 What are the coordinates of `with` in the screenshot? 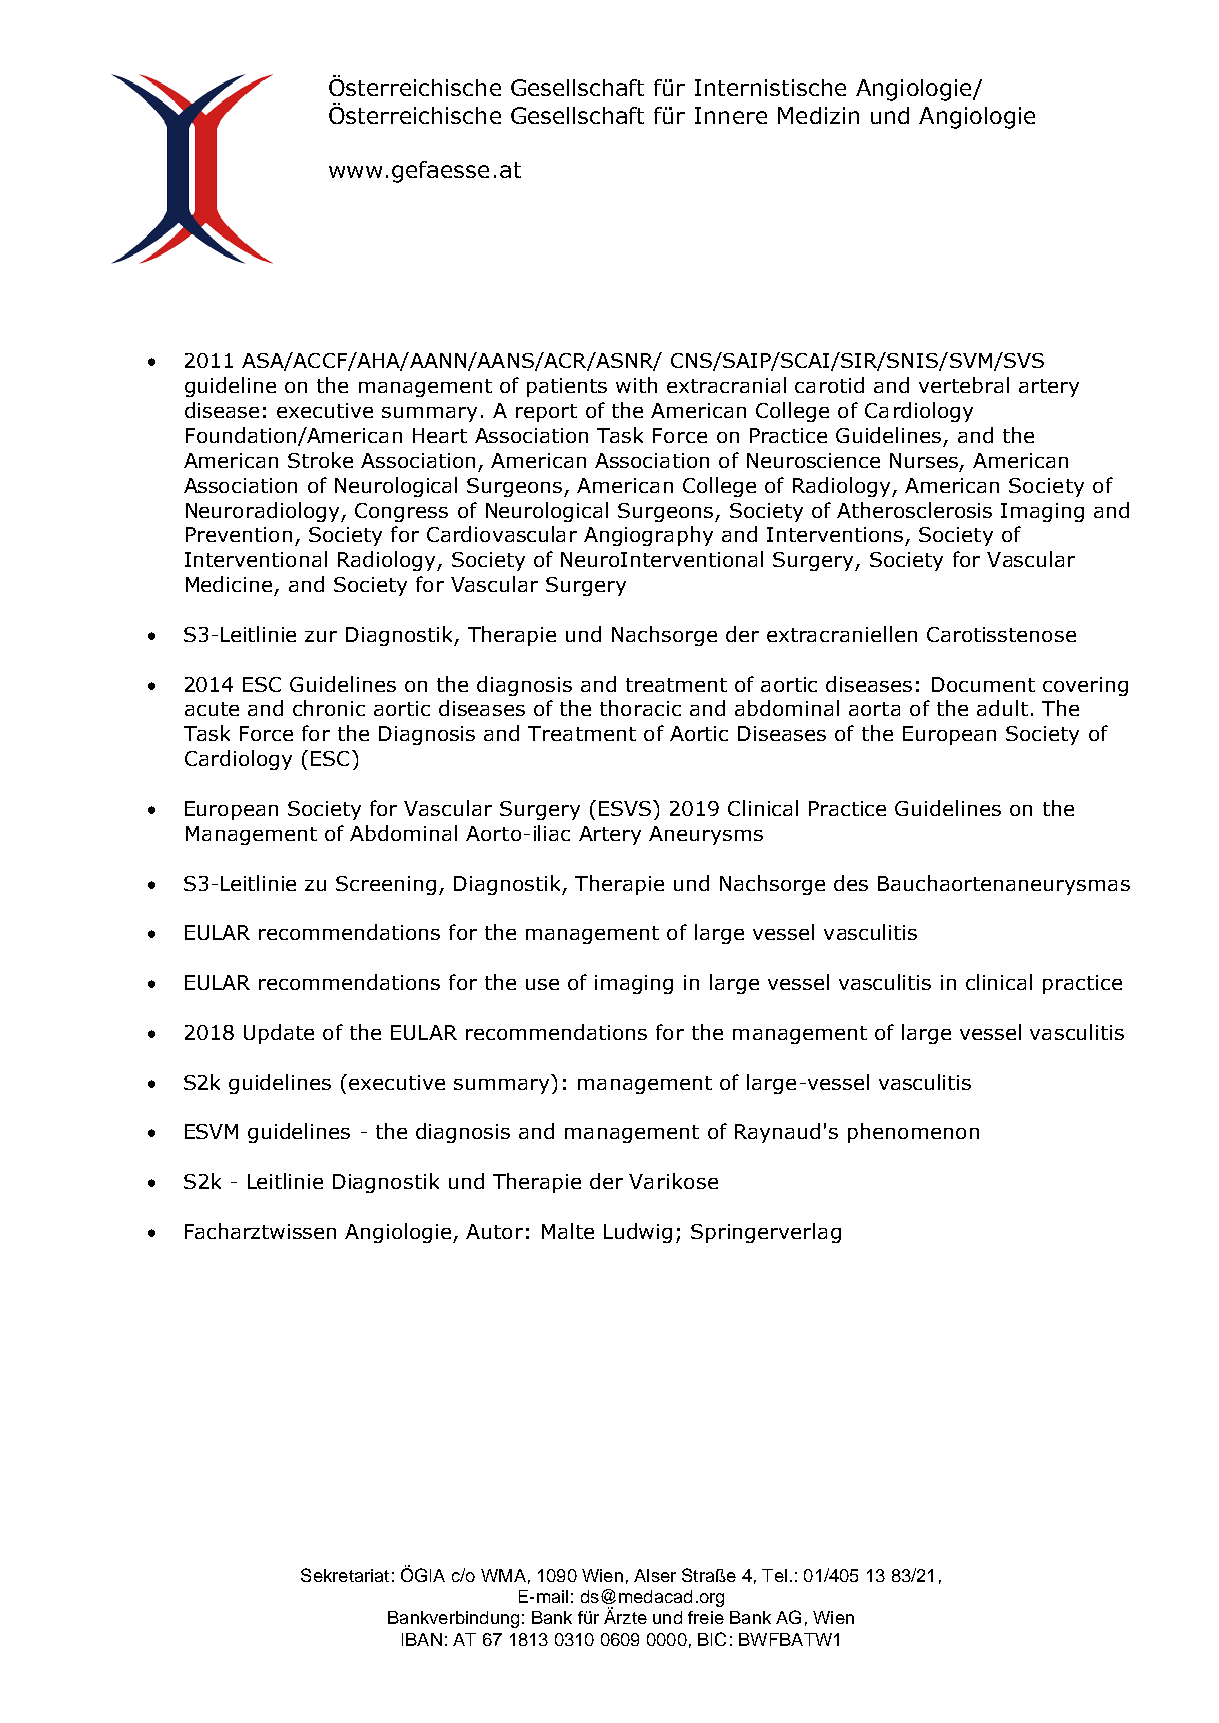 It's located at (636, 385).
